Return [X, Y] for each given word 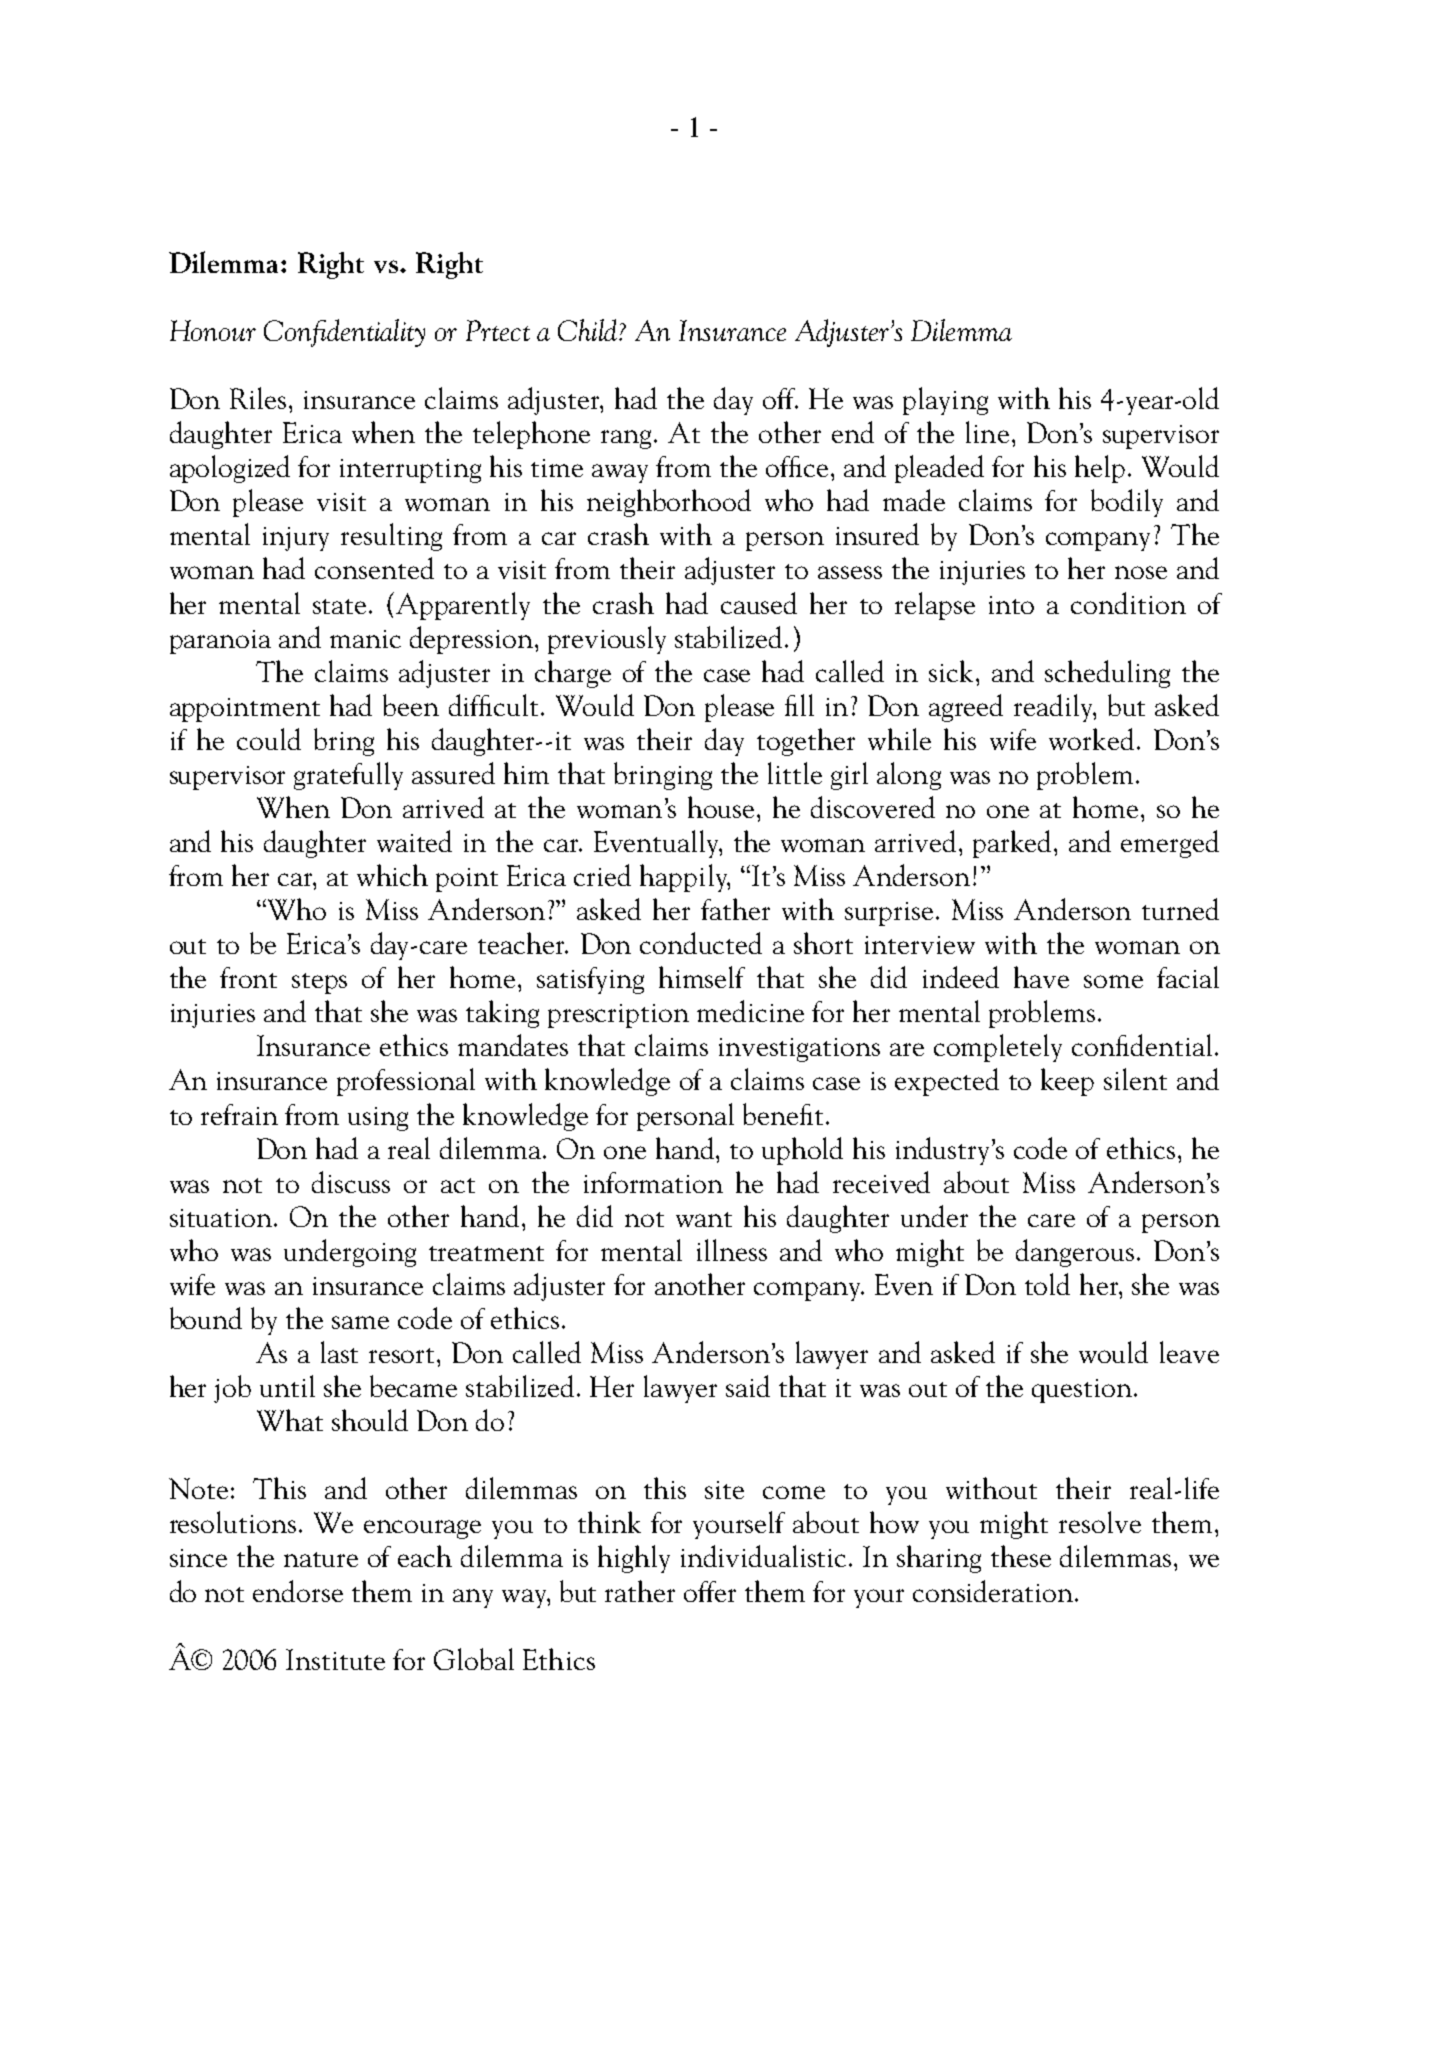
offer [710, 1591]
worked [1091, 739]
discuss [351, 1182]
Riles [258, 398]
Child [589, 330]
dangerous [1075, 1253]
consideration [994, 1591]
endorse [298, 1591]
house [721, 807]
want [704, 1219]
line [987, 432]
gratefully [348, 776]
